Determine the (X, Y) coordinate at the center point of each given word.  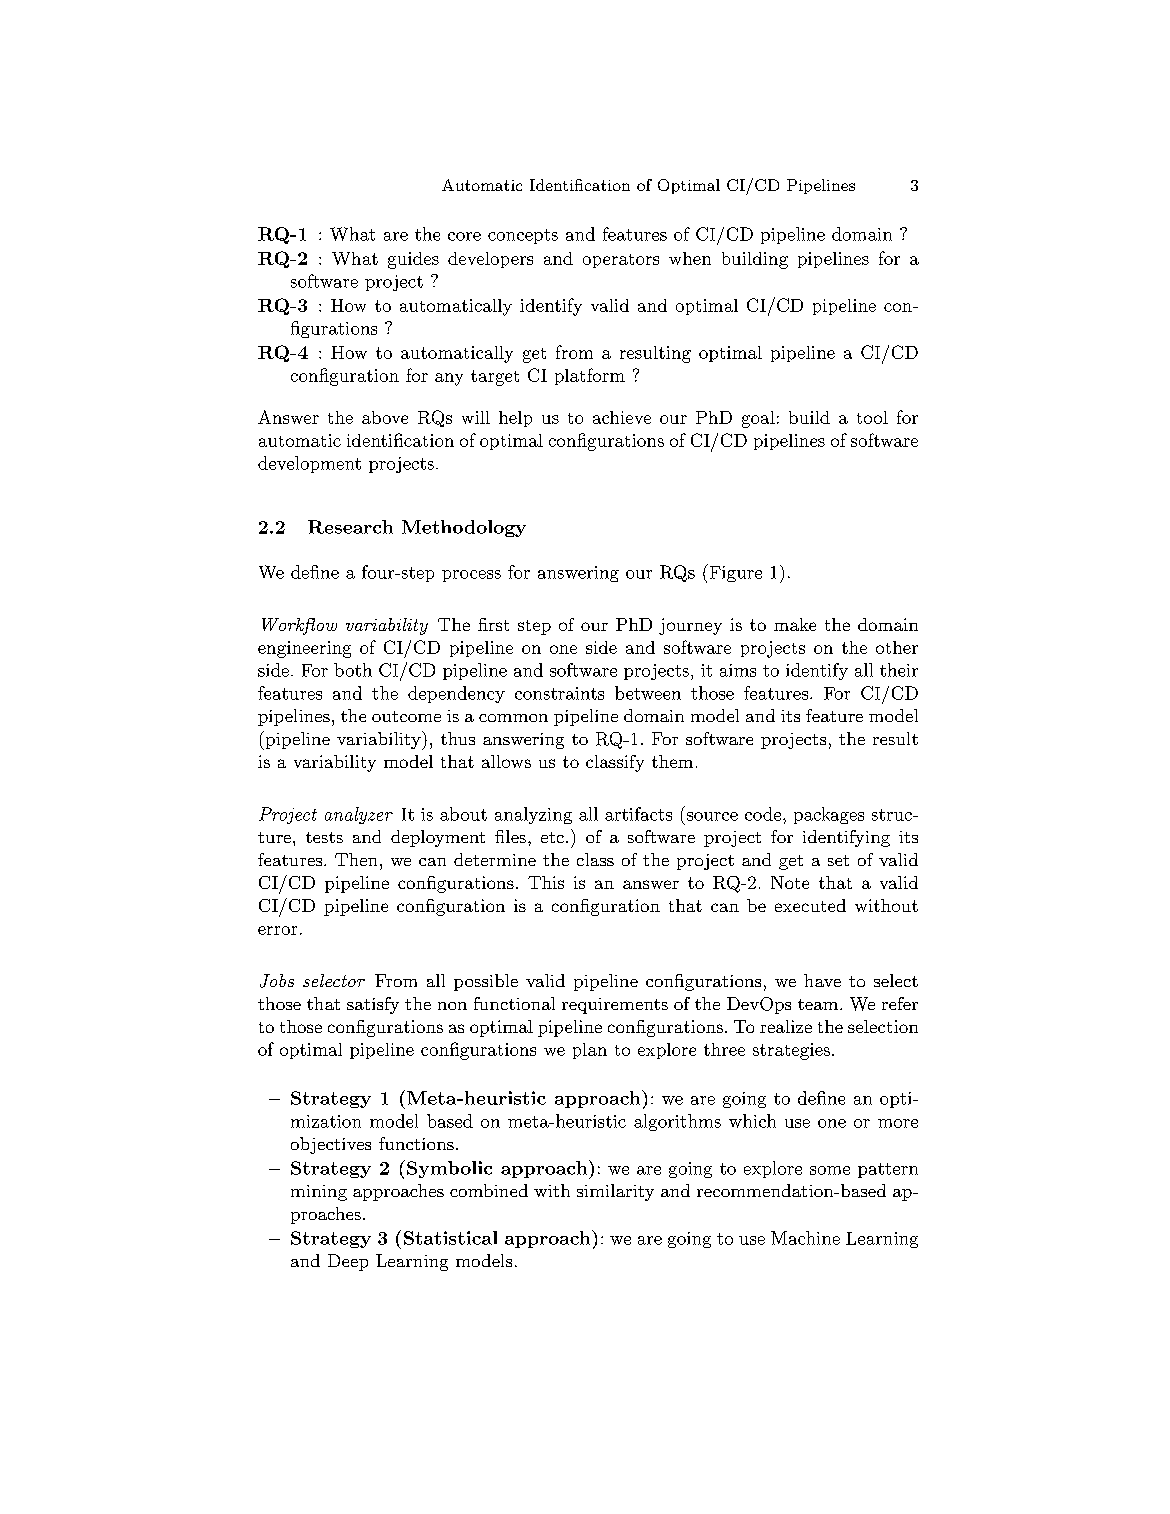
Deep (348, 1262)
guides (413, 260)
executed (810, 905)
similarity (615, 1192)
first (493, 624)
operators (621, 261)
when (690, 258)
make (795, 624)
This (546, 882)
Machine (805, 1238)
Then (356, 859)
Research (350, 527)
